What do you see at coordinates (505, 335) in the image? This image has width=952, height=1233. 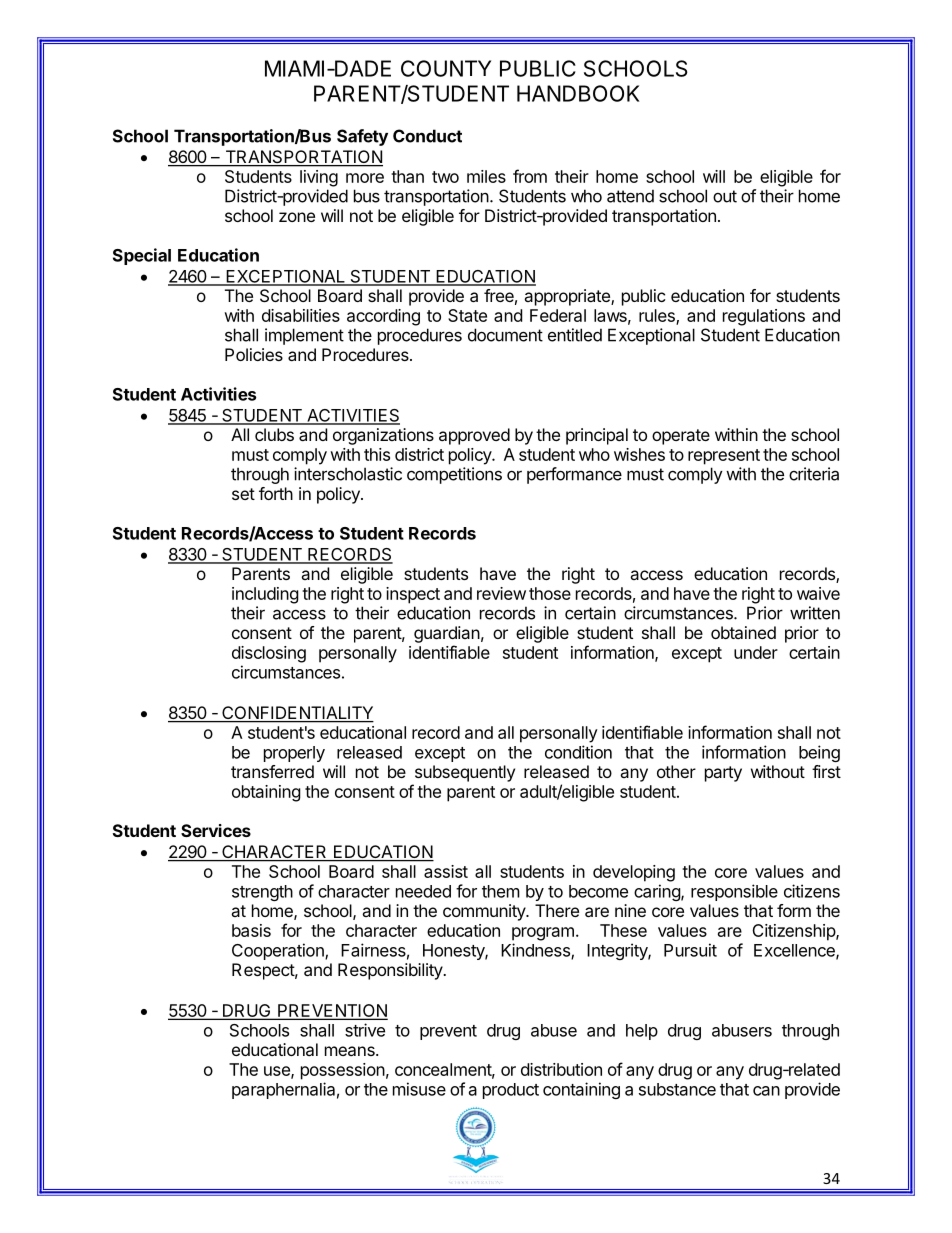 I see `document` at bounding box center [505, 335].
